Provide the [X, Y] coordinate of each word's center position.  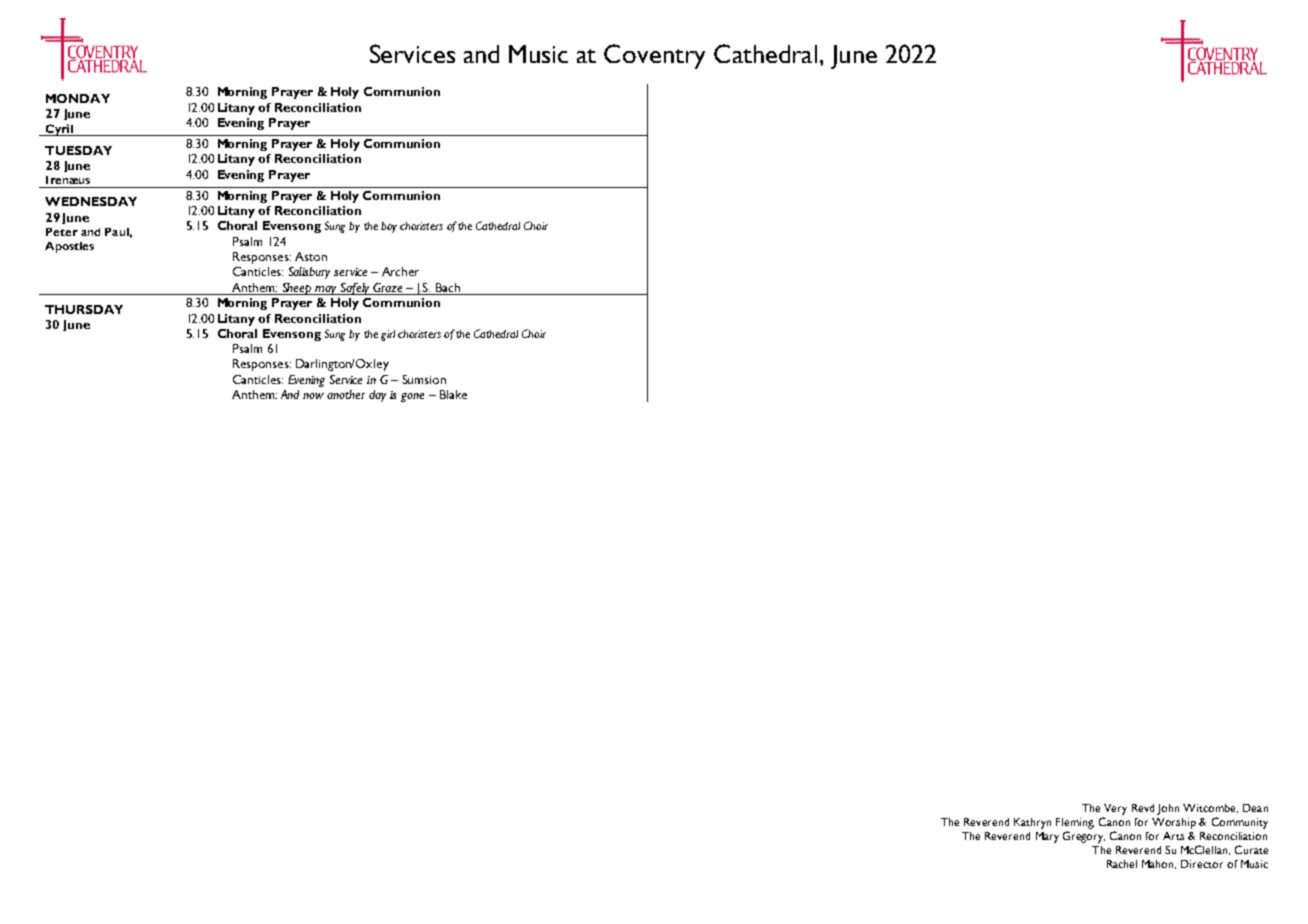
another [346, 394]
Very [1115, 809]
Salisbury [309, 273]
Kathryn [1032, 823]
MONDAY [78, 98]
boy [389, 227]
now [313, 396]
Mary [1047, 837]
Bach [448, 287]
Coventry [654, 56]
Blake [453, 394]
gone [412, 397]
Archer [400, 271]
